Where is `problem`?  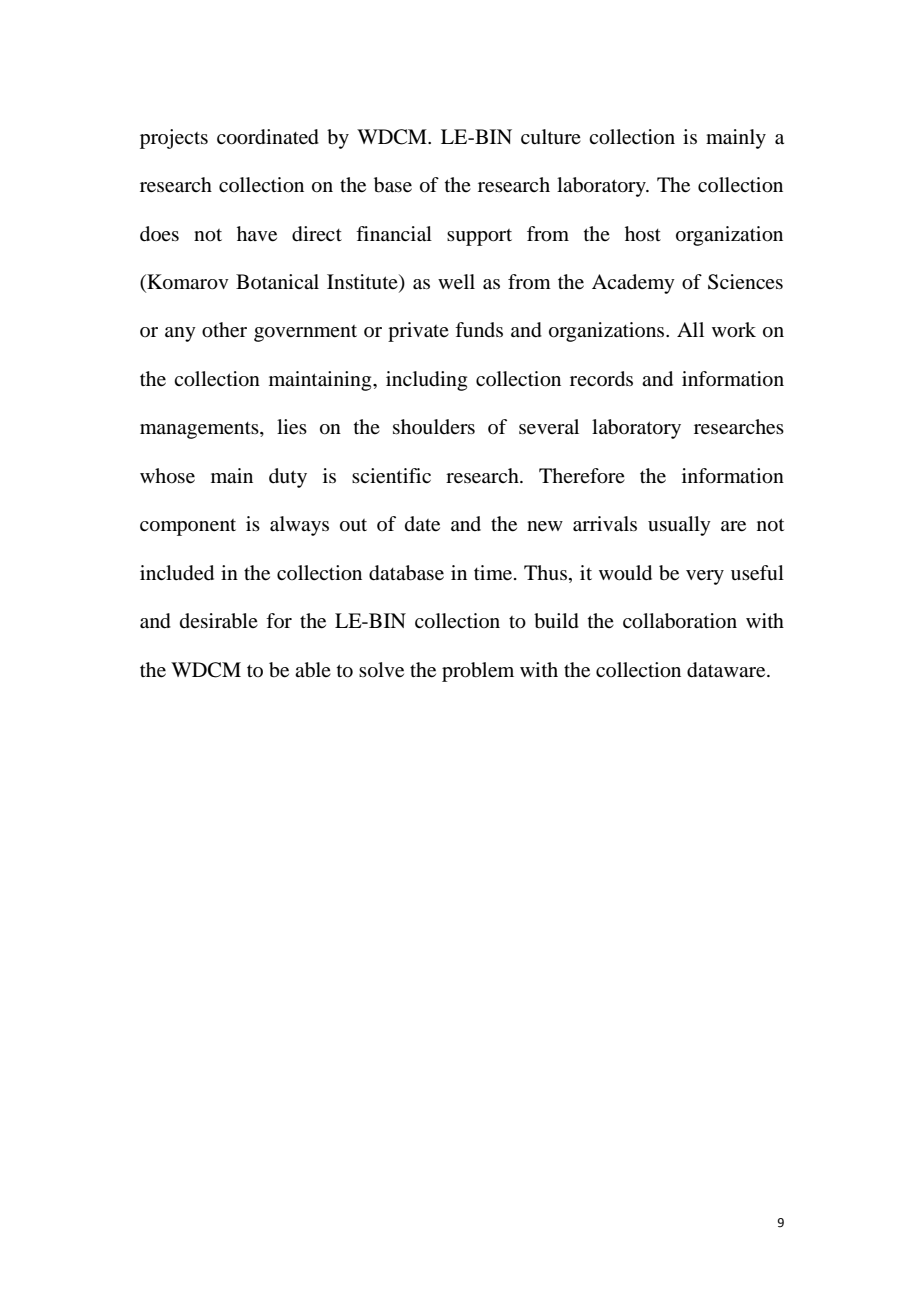
problem is located at coordinates (478, 672).
